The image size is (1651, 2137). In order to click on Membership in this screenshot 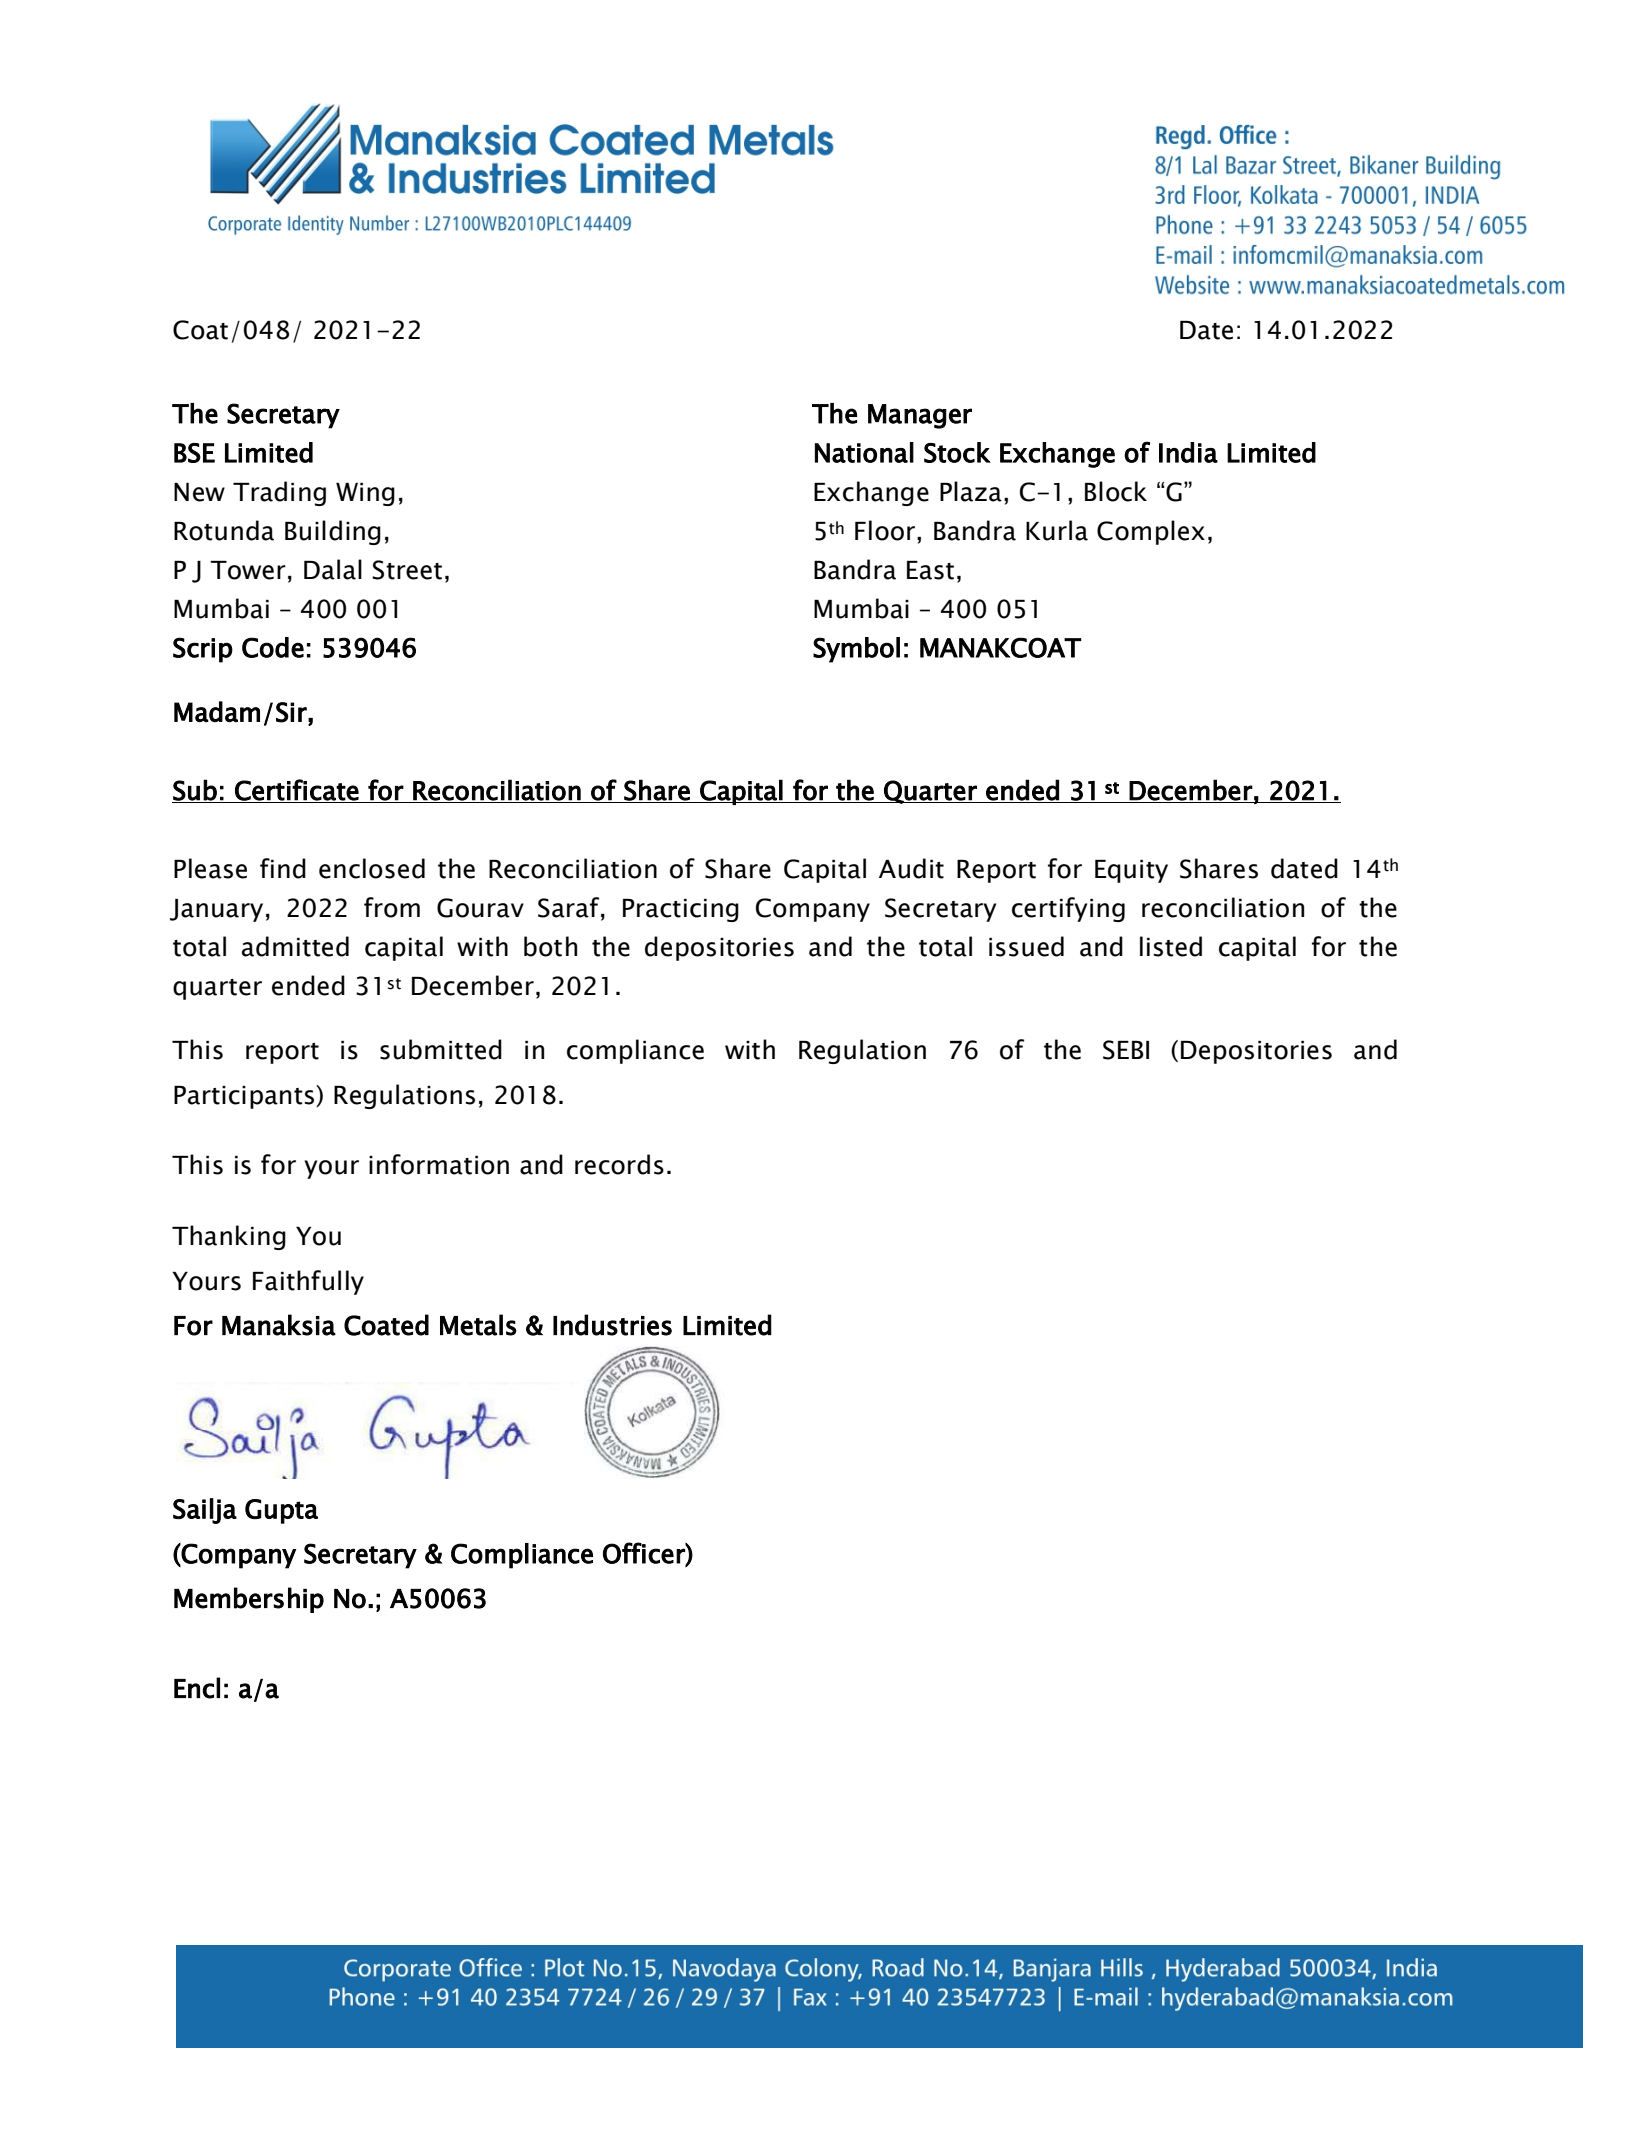, I will do `click(249, 1600)`.
